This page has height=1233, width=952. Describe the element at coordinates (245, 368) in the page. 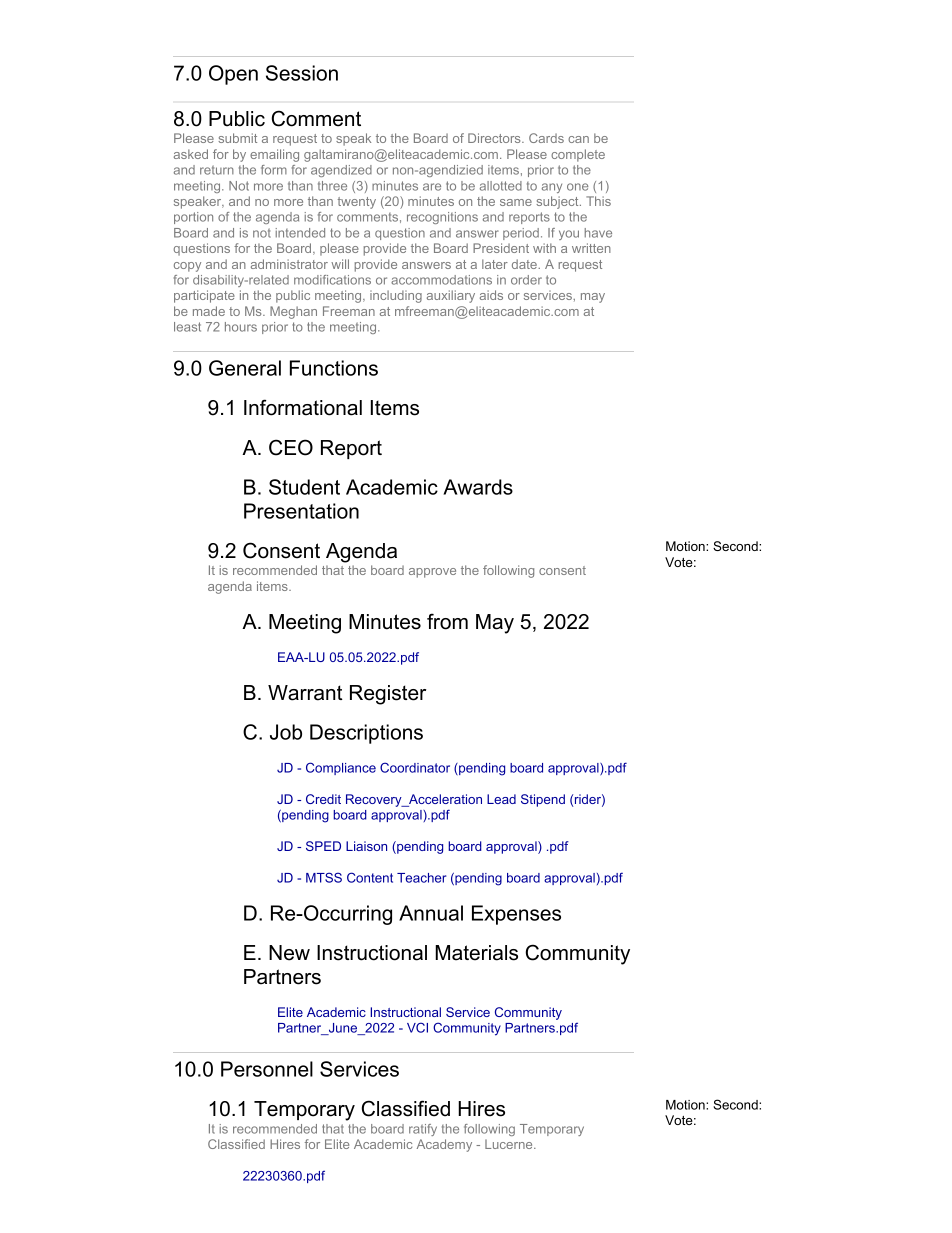

I see `General` at that location.
